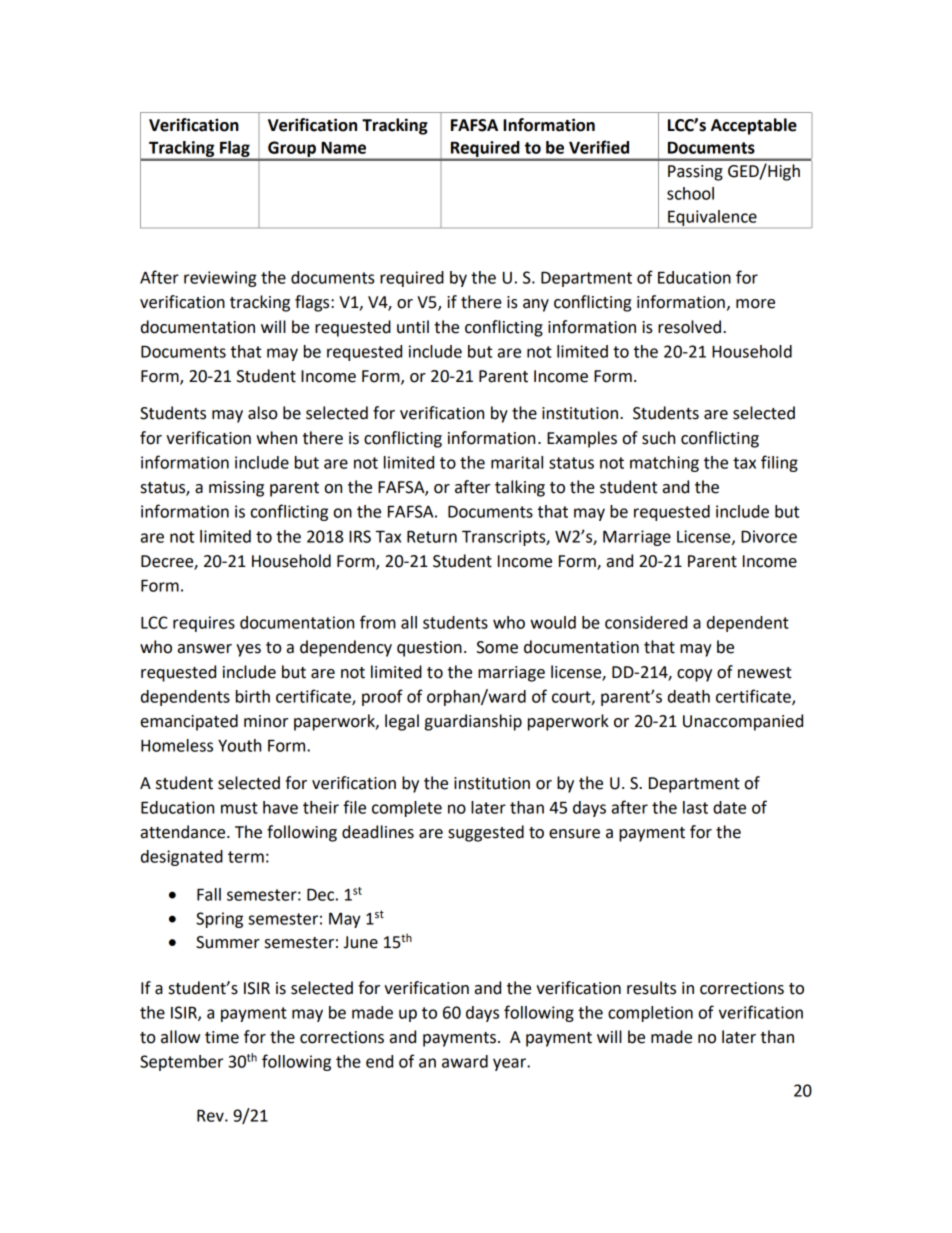 The height and width of the screenshot is (1233, 952). I want to click on Youth, so click(239, 745).
